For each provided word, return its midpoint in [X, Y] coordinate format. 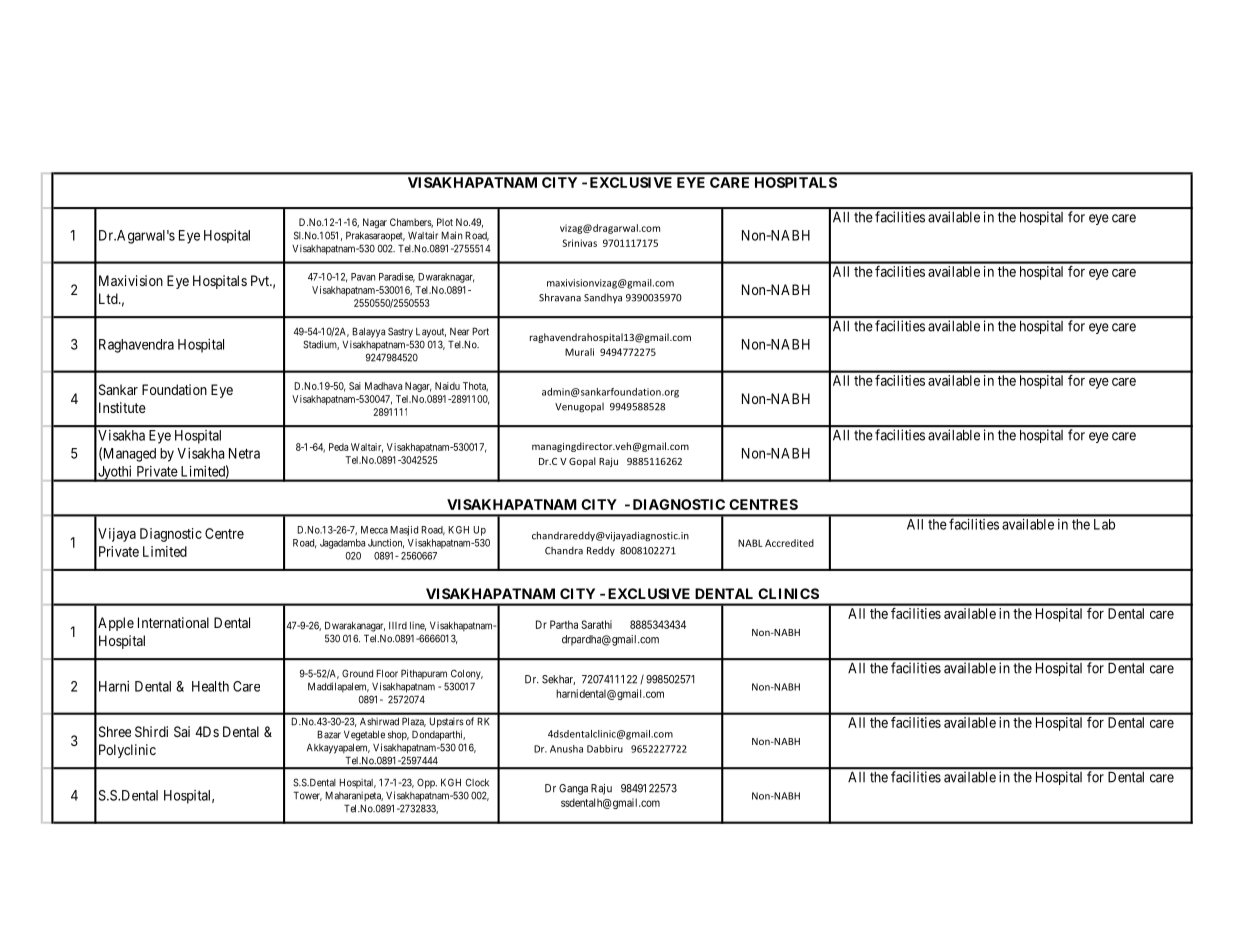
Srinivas [580, 243]
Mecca [374, 530]
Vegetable [364, 736]
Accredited [789, 543]
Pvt [261, 280]
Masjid [404, 531]
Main [451, 235]
